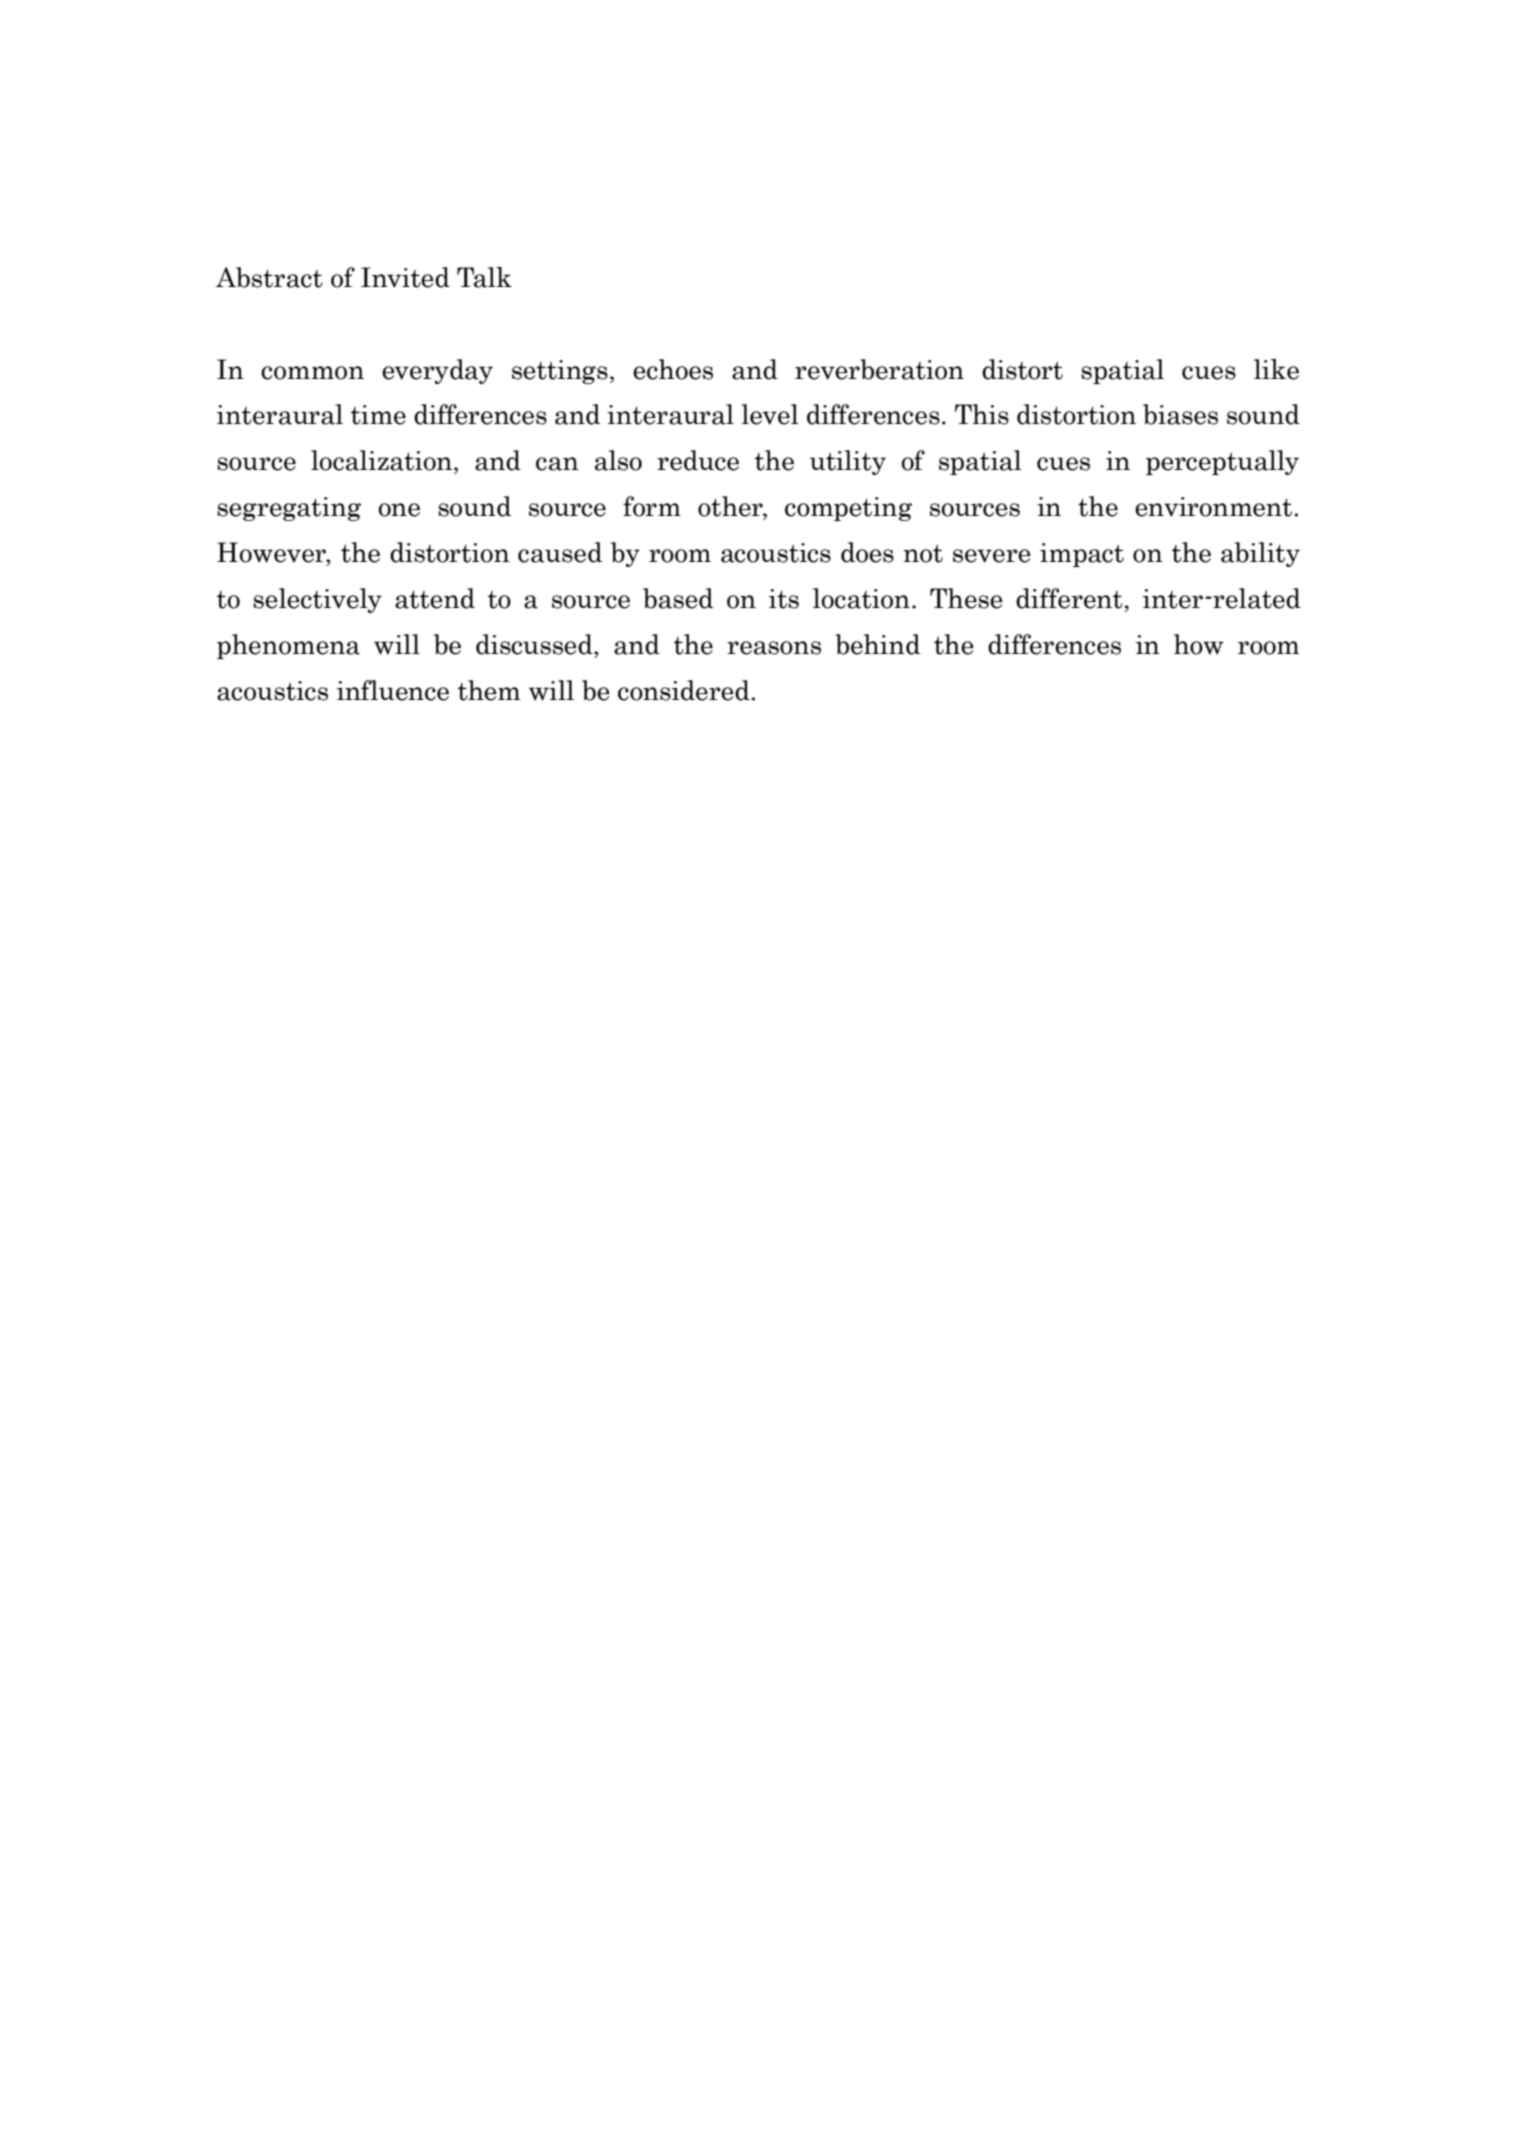  What do you see at coordinates (1180, 414) in the screenshot?
I see `biases` at bounding box center [1180, 414].
